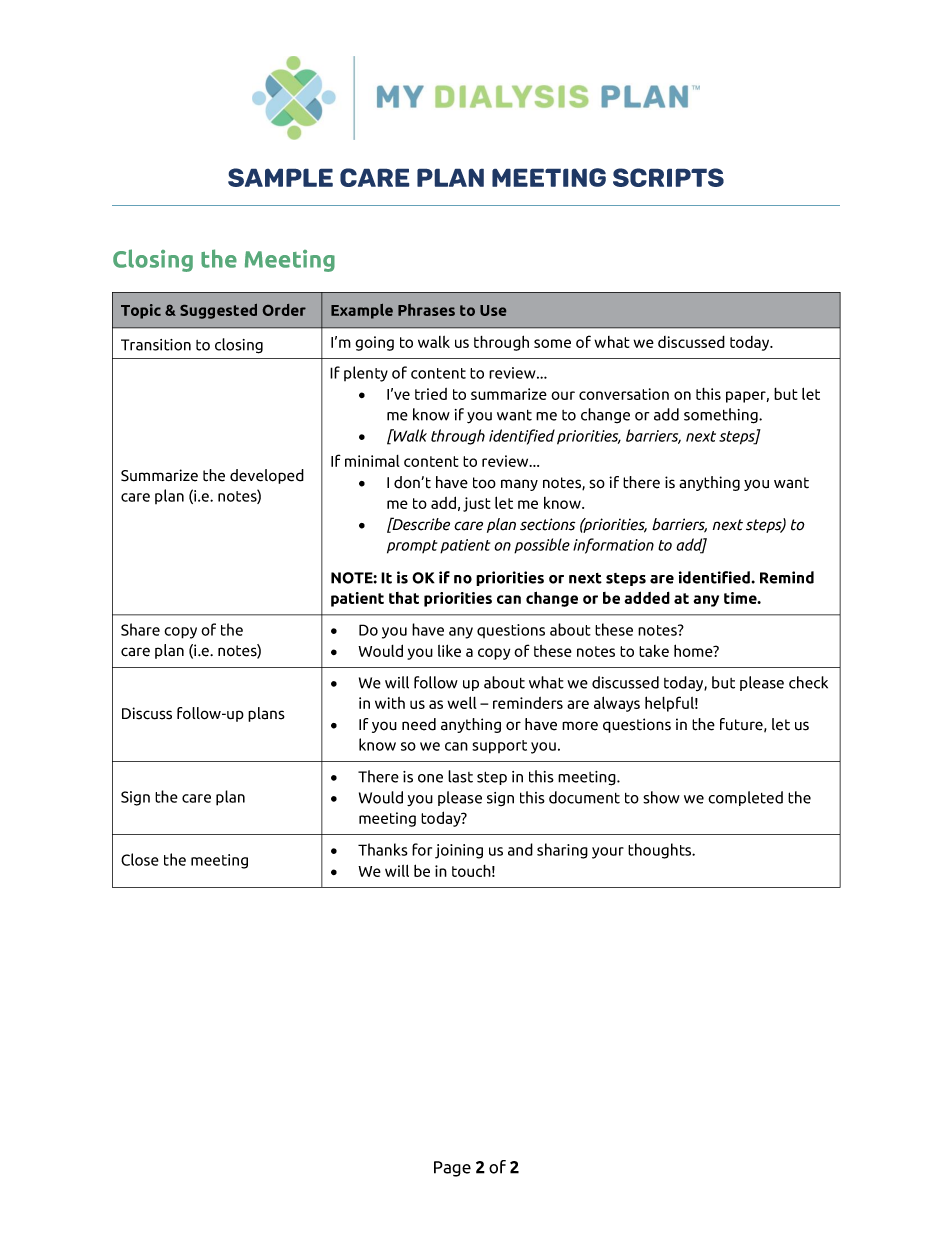 Image resolution: width=952 pixels, height=1233 pixels. What do you see at coordinates (668, 177) in the screenshot?
I see `Scripts` at bounding box center [668, 177].
